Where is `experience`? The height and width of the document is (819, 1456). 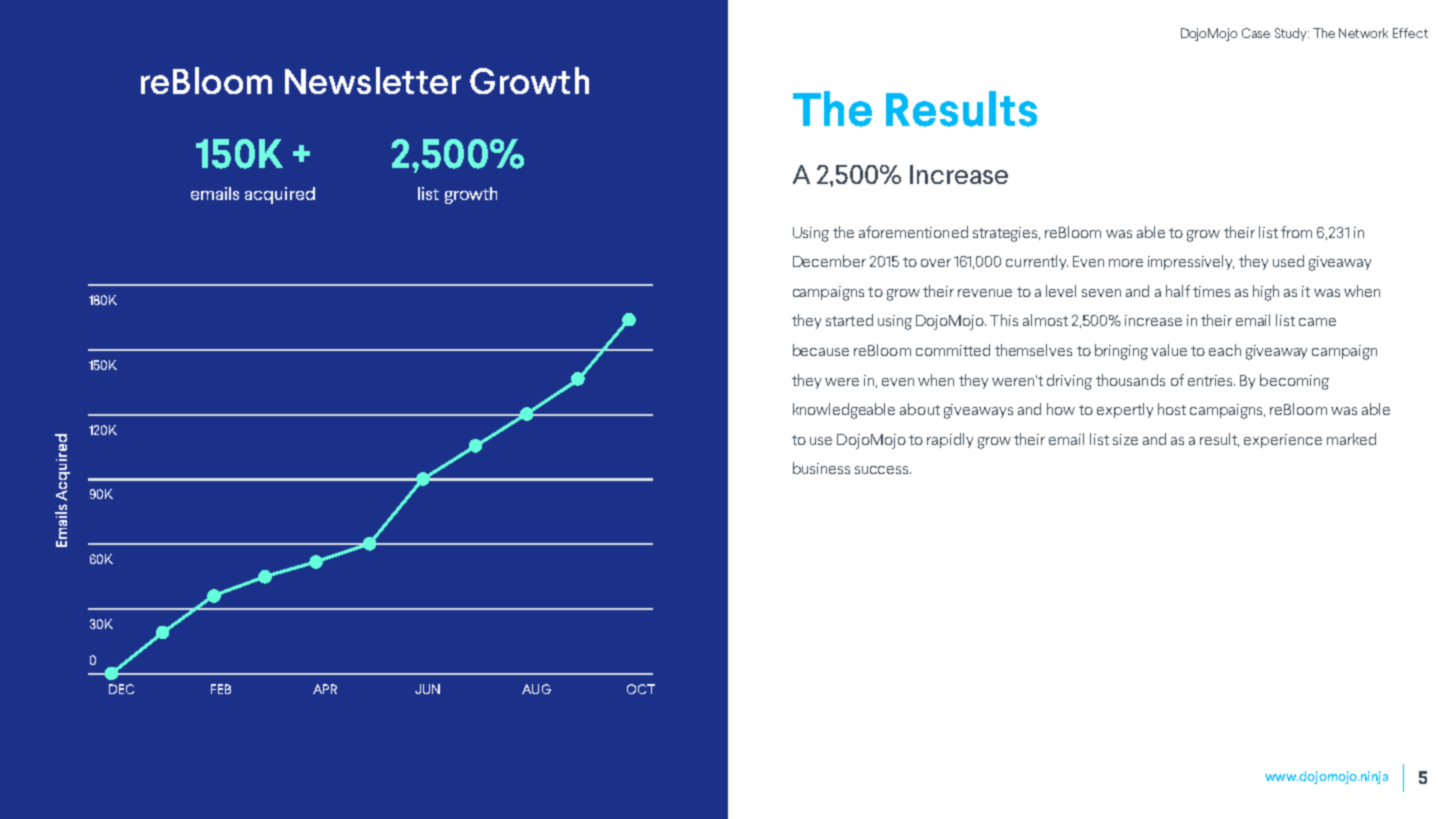
experience is located at coordinates (1283, 441).
